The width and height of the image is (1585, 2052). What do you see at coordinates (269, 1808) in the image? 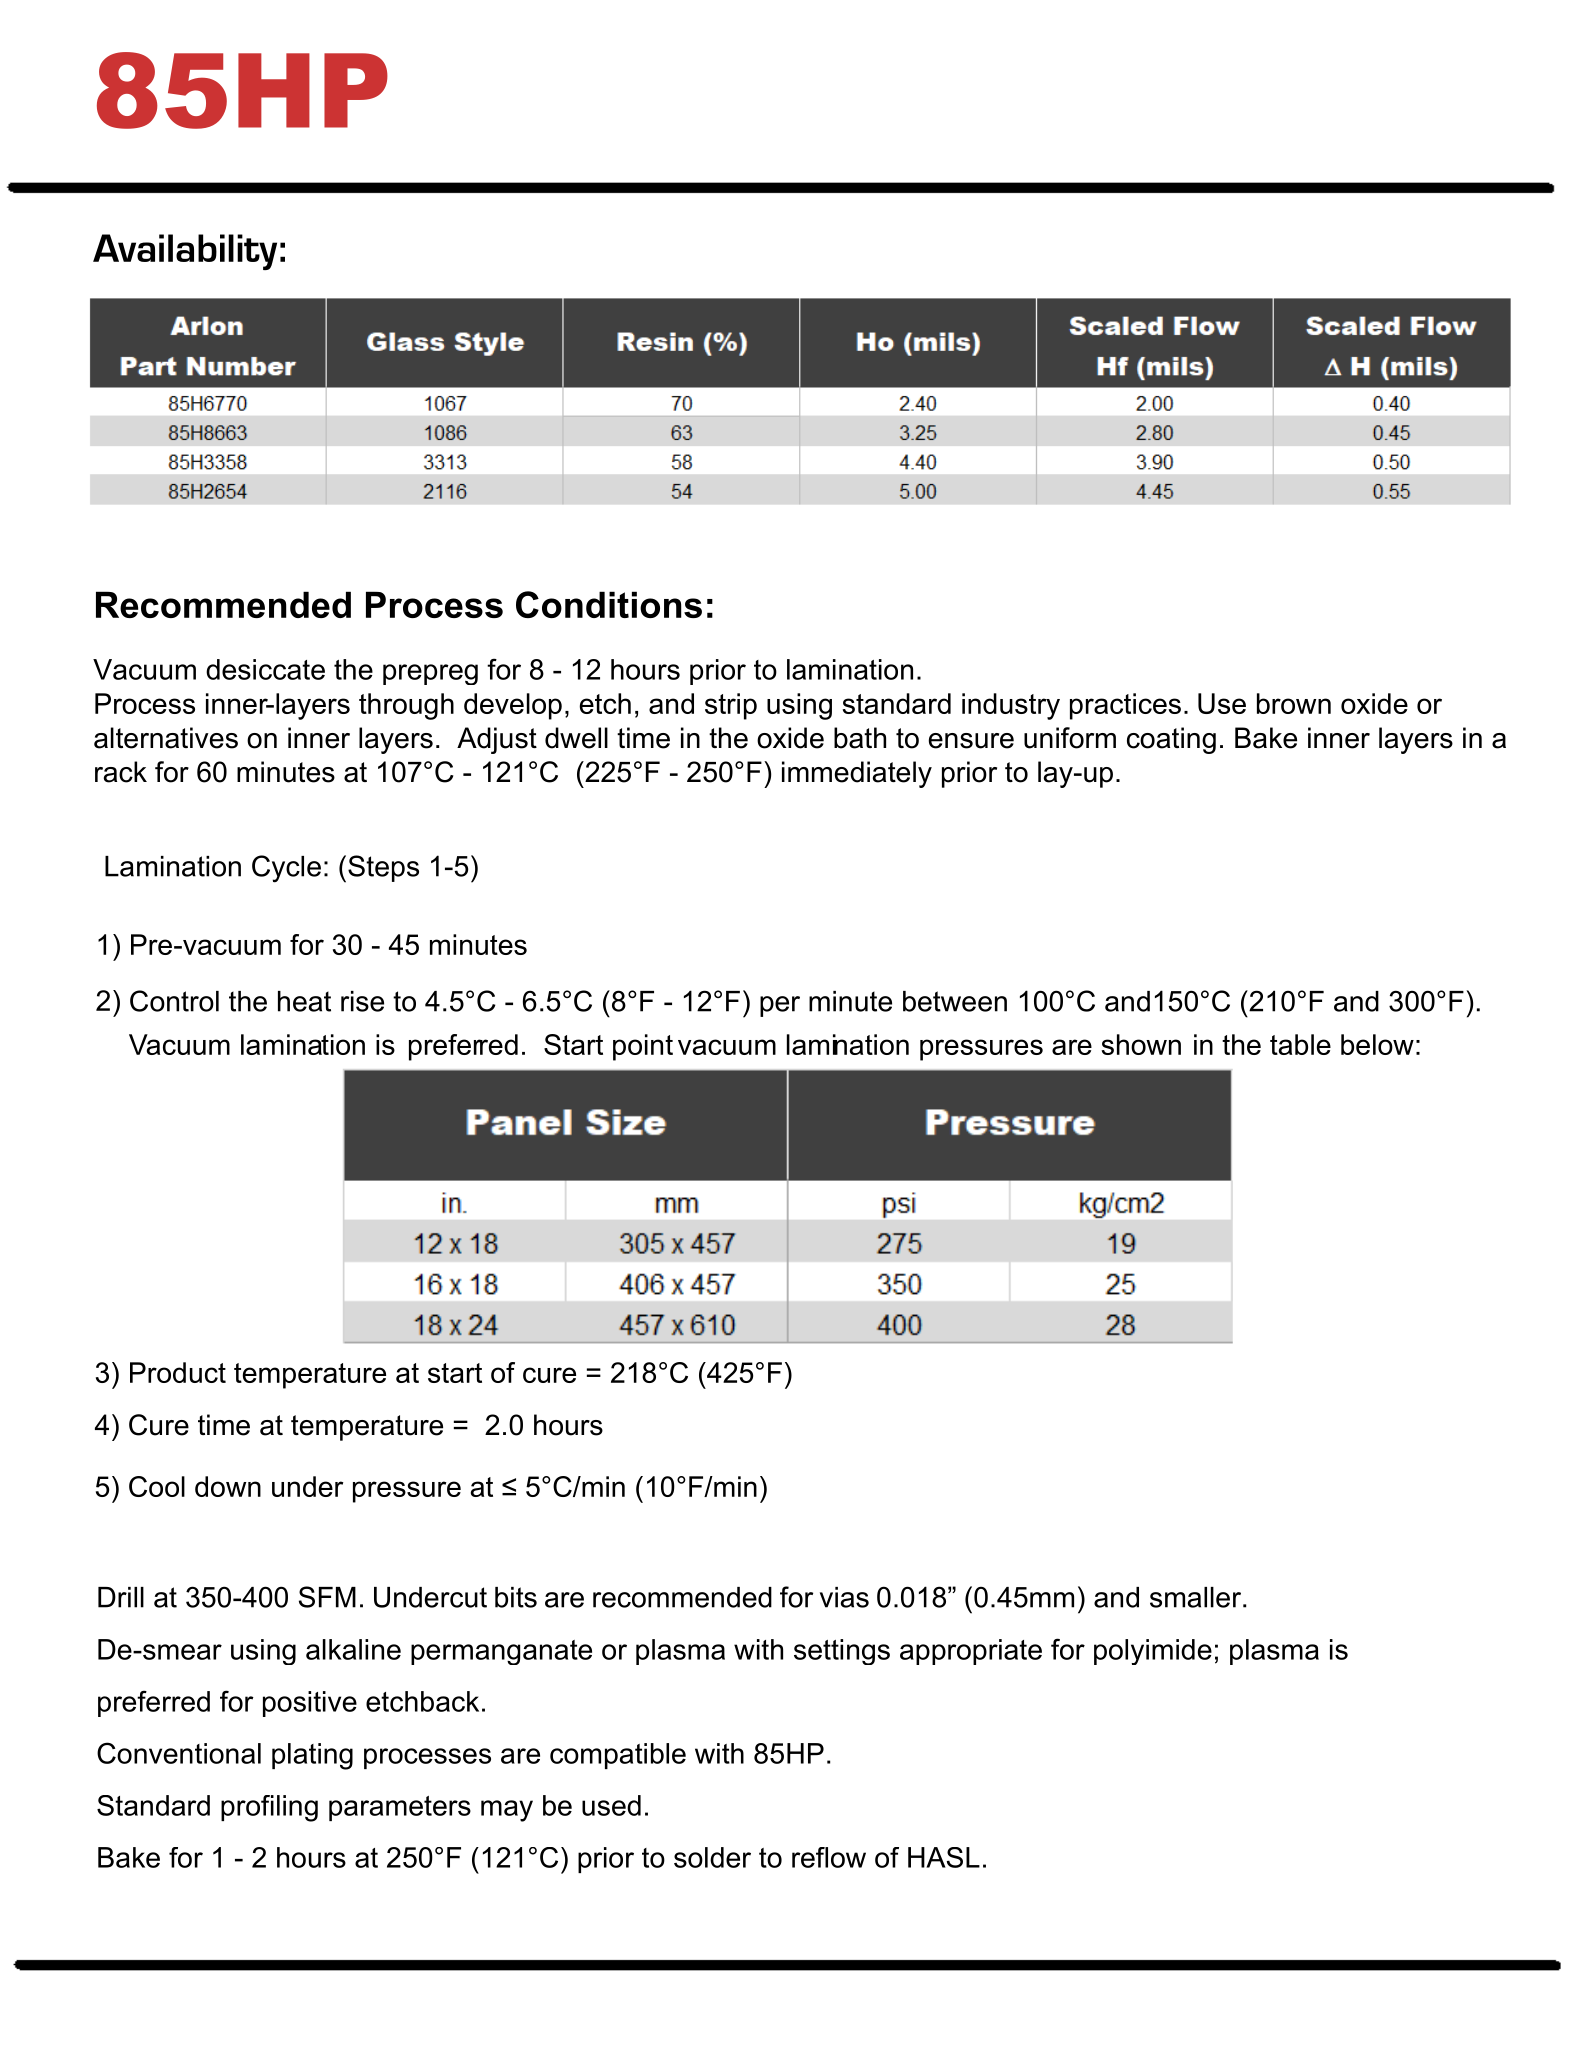
I see `profiling` at bounding box center [269, 1808].
